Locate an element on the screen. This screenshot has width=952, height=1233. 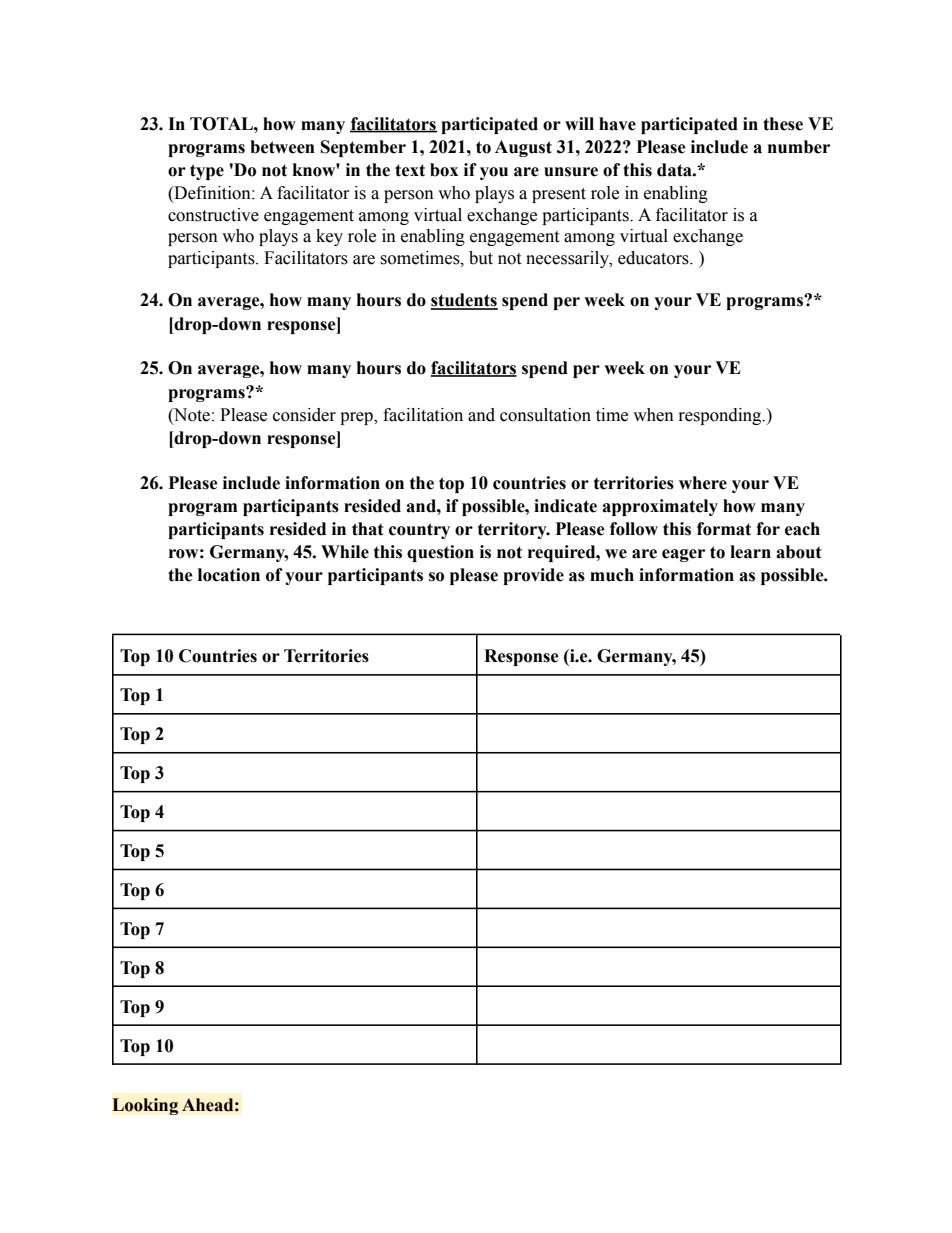
box is located at coordinates (444, 170).
